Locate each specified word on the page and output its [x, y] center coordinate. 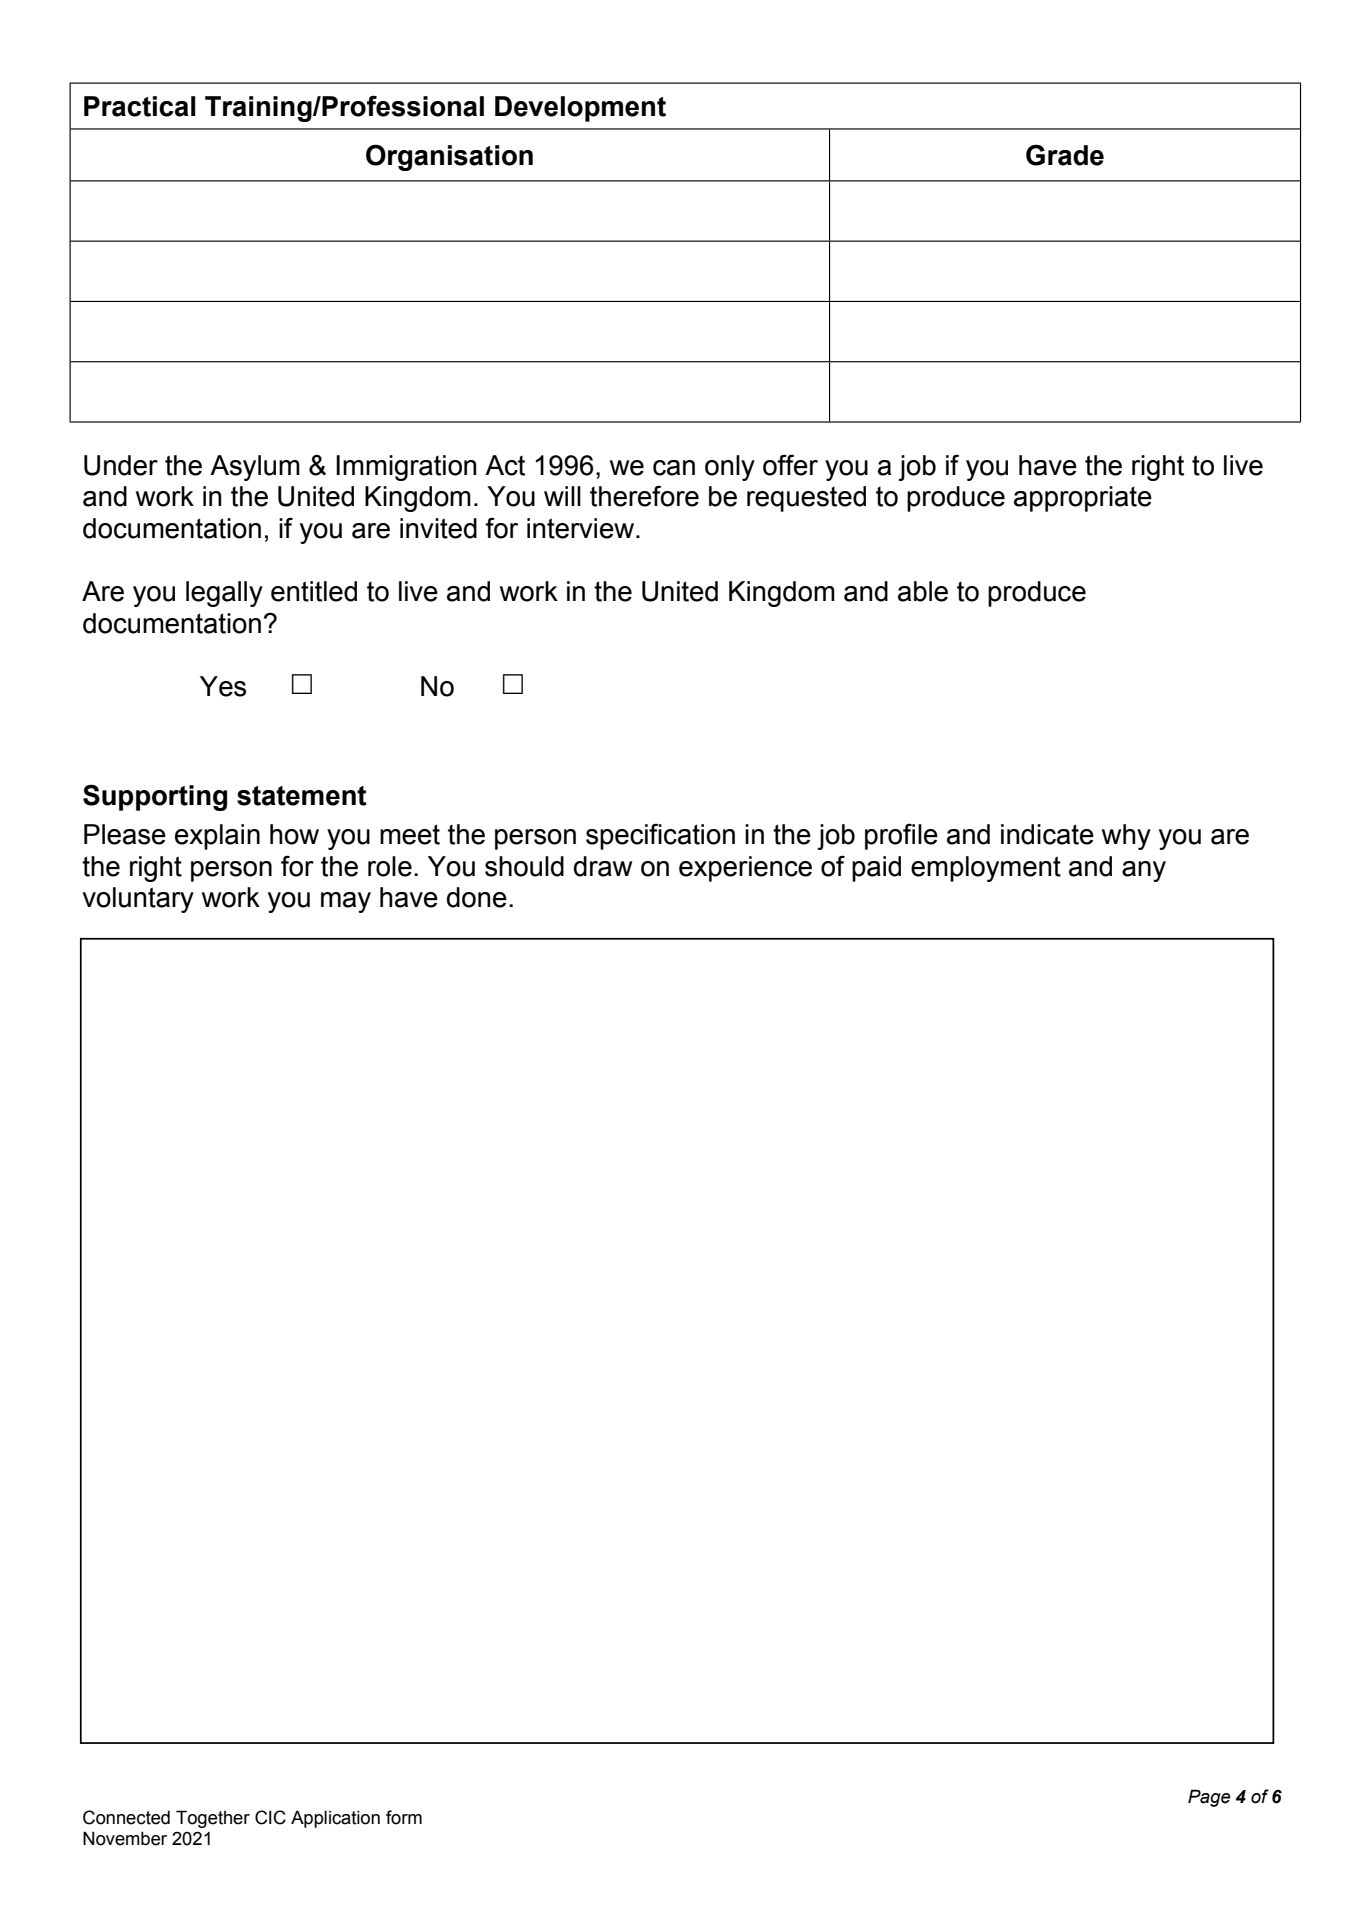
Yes [223, 686]
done [477, 897]
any [1144, 871]
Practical [140, 106]
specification [660, 836]
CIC [270, 1817]
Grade [1065, 155]
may [346, 902]
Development [580, 109]
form [404, 1817]
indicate [1047, 834]
